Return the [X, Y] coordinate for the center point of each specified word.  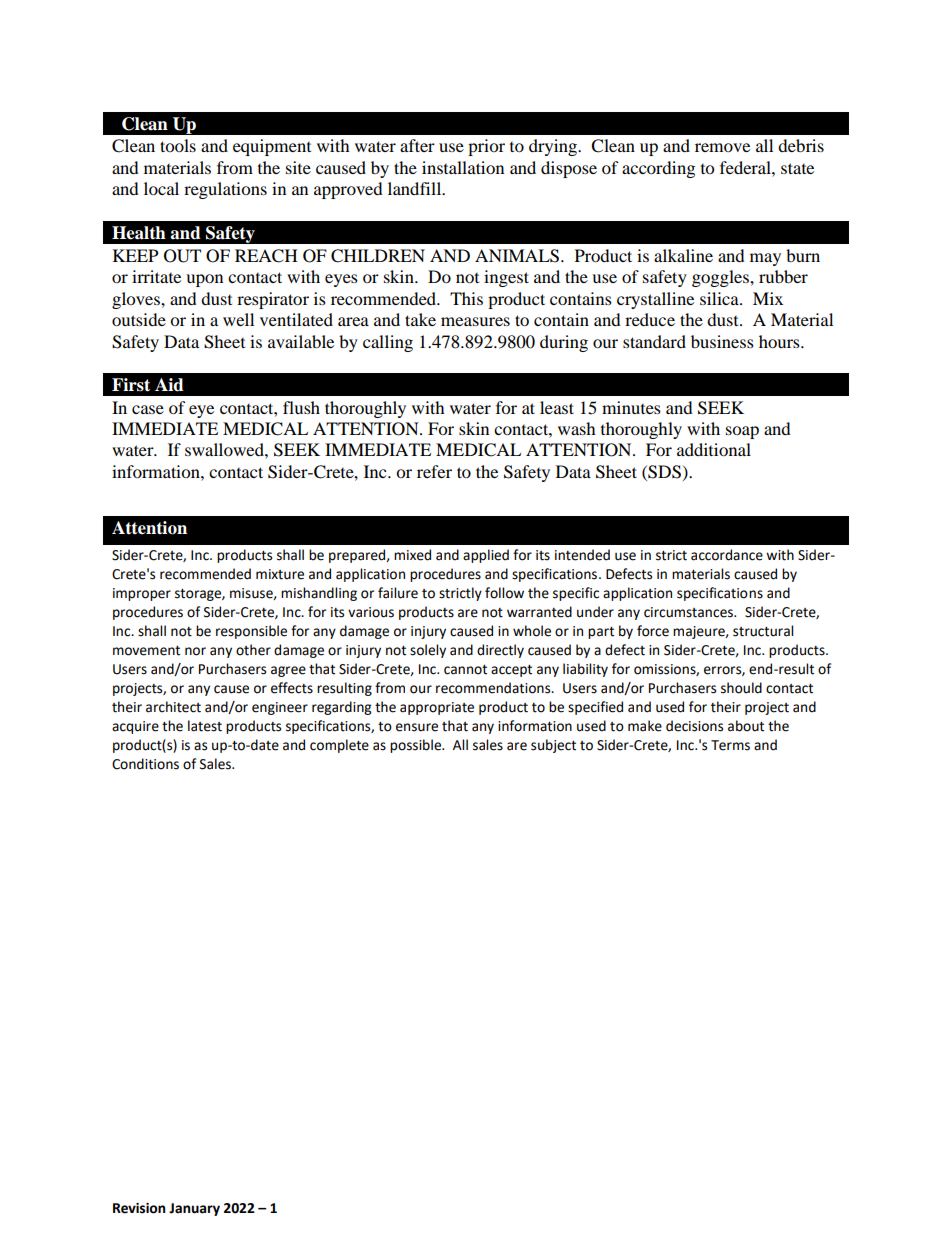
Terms [730, 745]
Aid [169, 385]
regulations [225, 190]
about [746, 726]
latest [205, 726]
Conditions [145, 764]
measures [475, 321]
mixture [280, 574]
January [194, 1209]
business [722, 341]
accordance [727, 555]
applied [486, 556]
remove [722, 147]
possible [416, 746]
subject [553, 746]
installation [463, 167]
